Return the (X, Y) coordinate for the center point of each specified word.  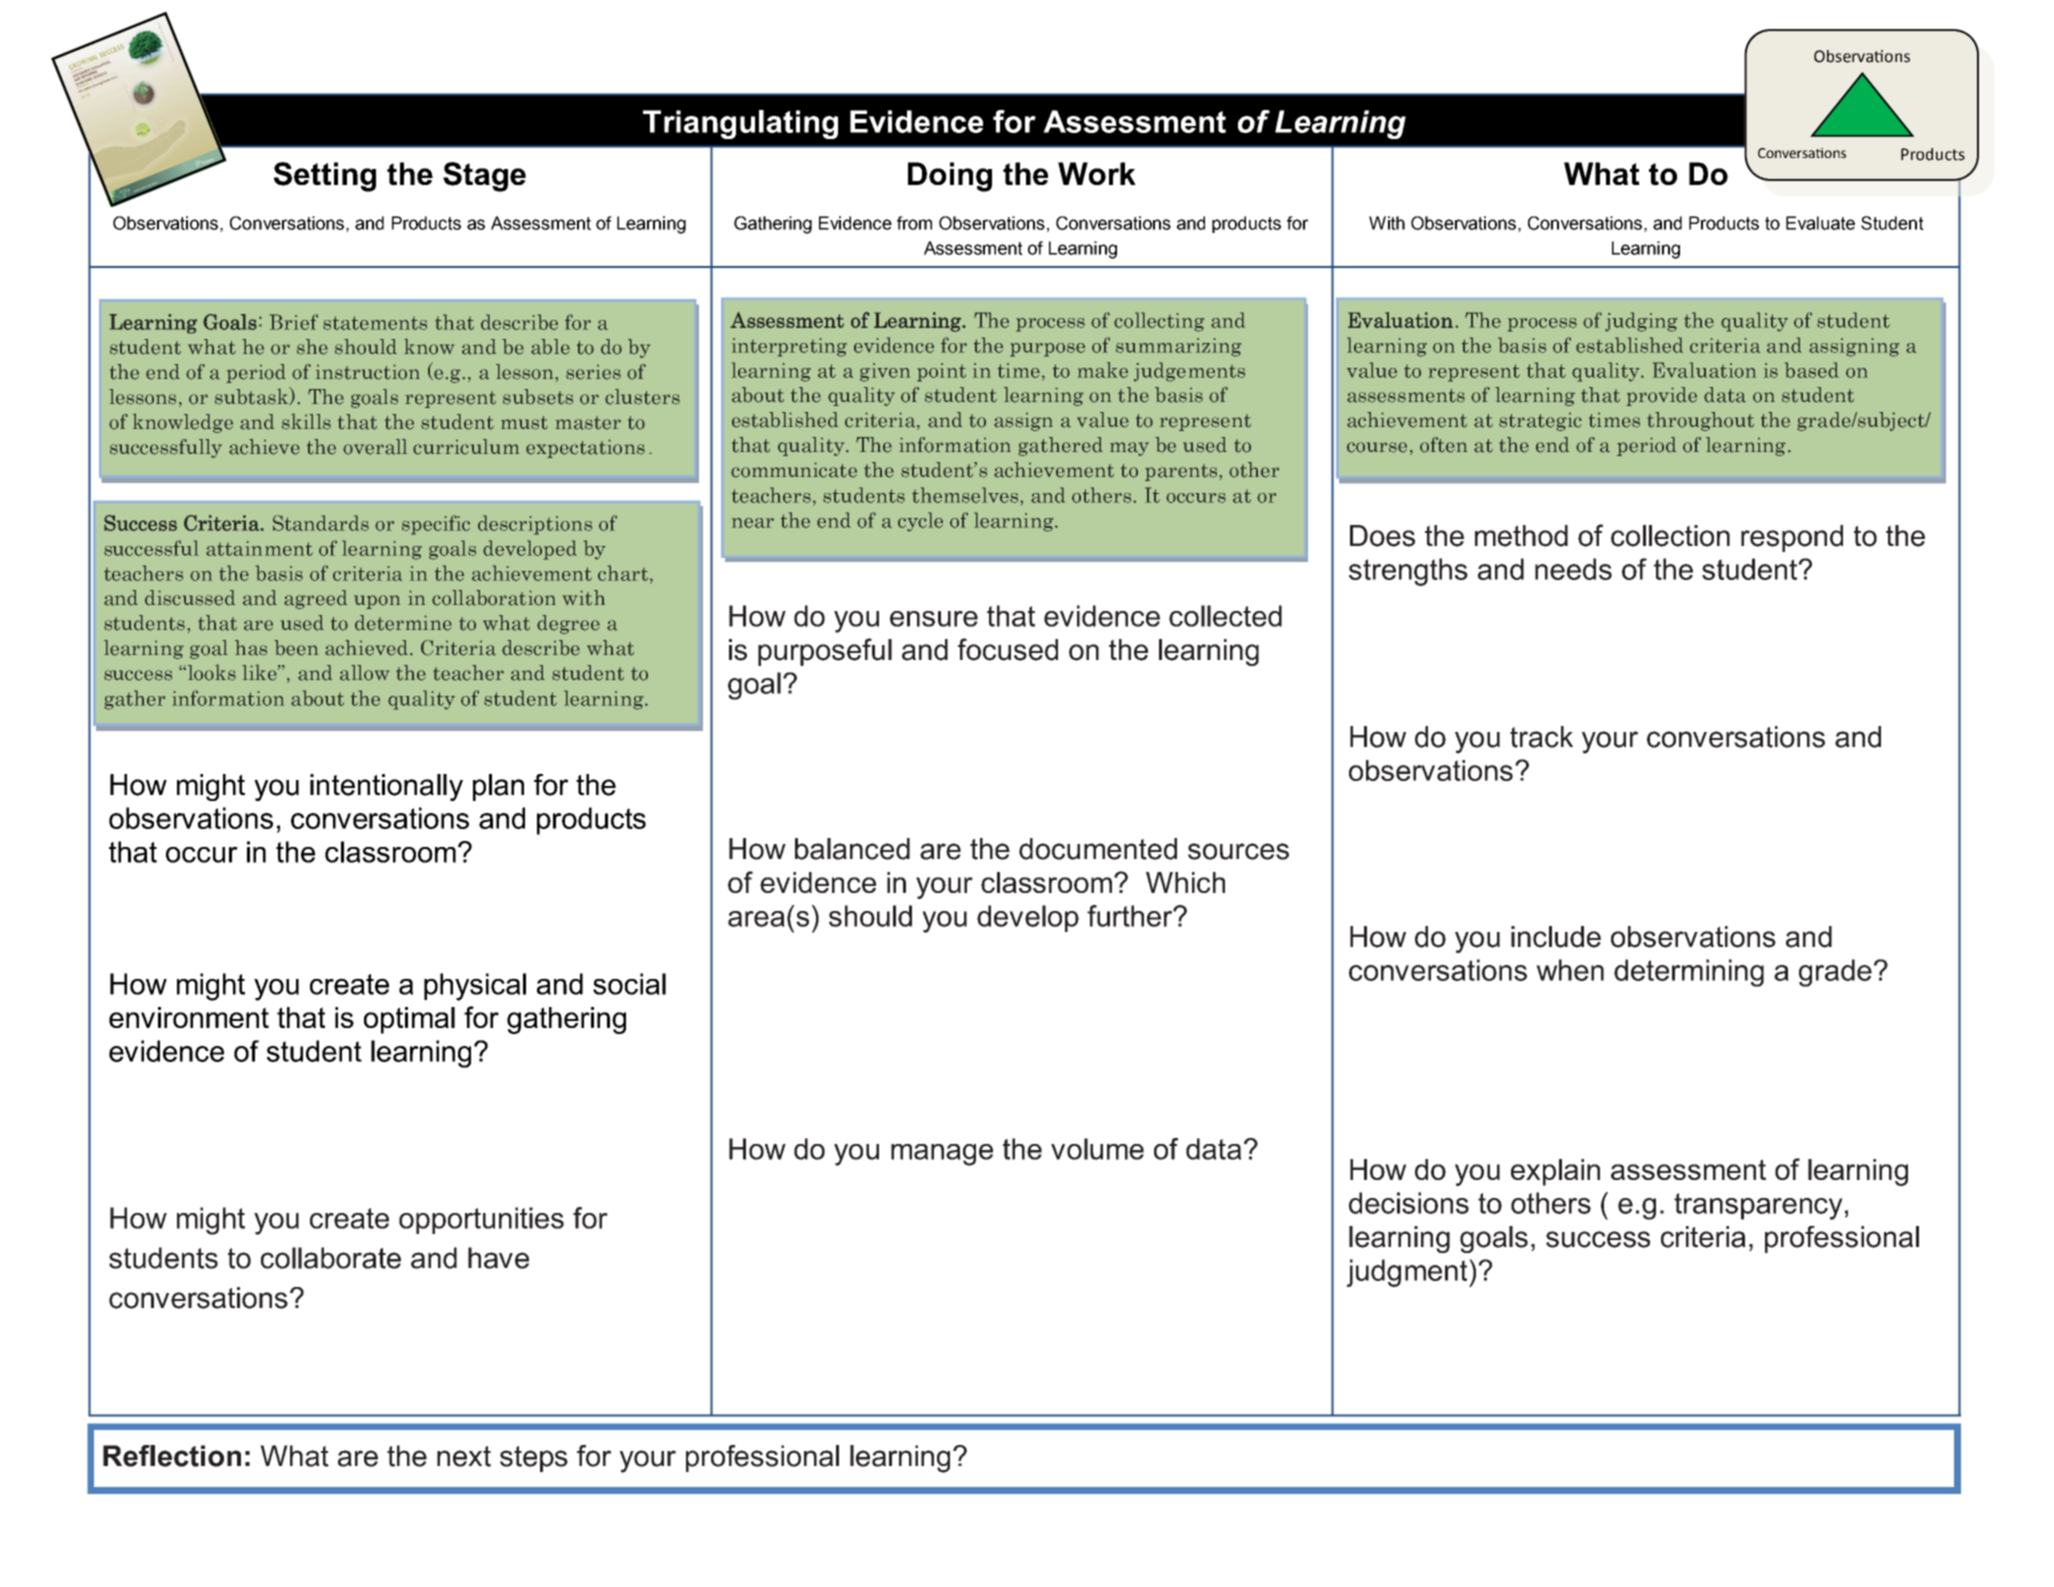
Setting (325, 177)
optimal (409, 1020)
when (1570, 970)
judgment (1408, 1273)
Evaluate (1820, 223)
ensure (934, 619)
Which (1185, 882)
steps (534, 1459)
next (464, 1456)
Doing (950, 177)
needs (1573, 569)
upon (377, 602)
